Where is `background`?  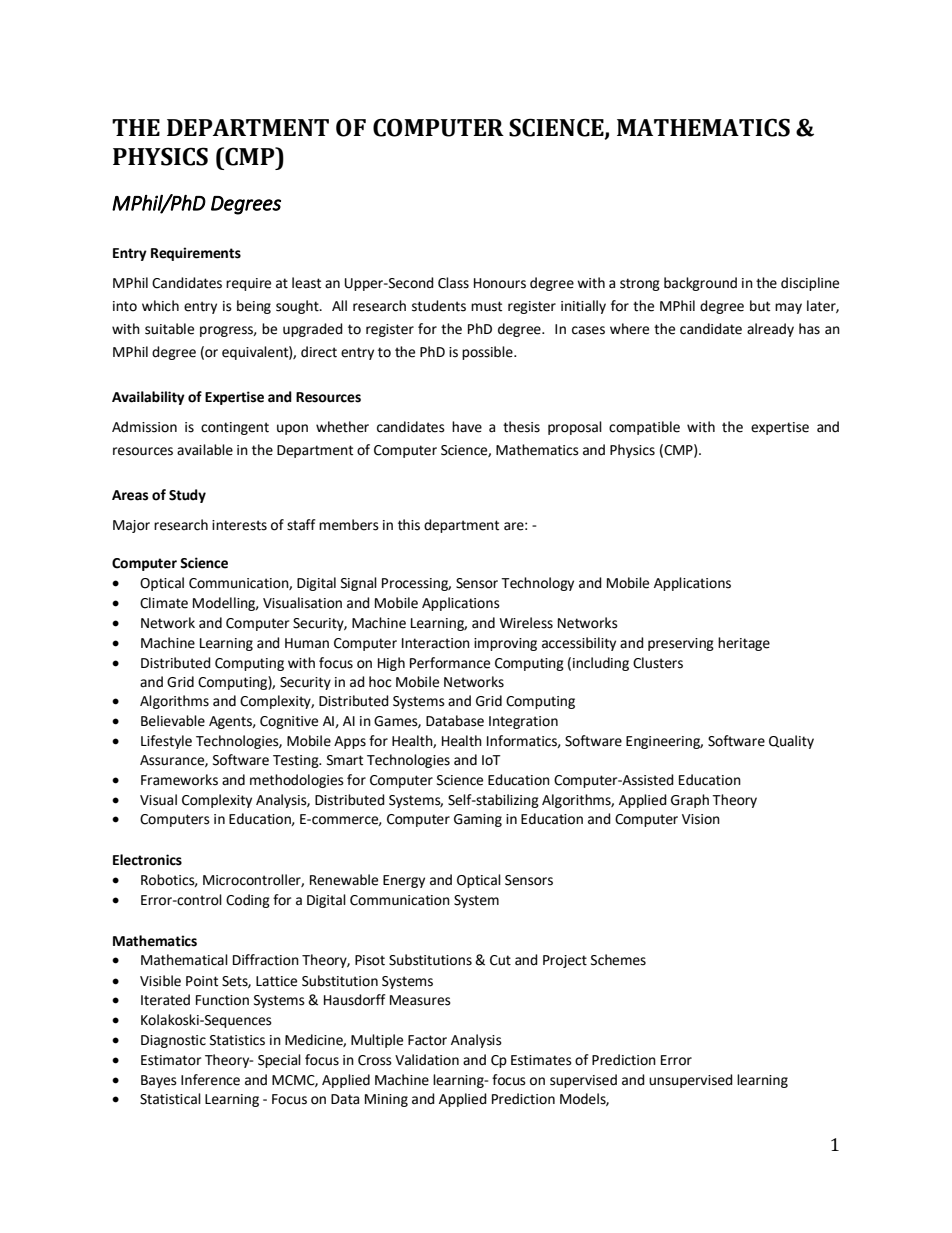 background is located at coordinates (700, 284).
